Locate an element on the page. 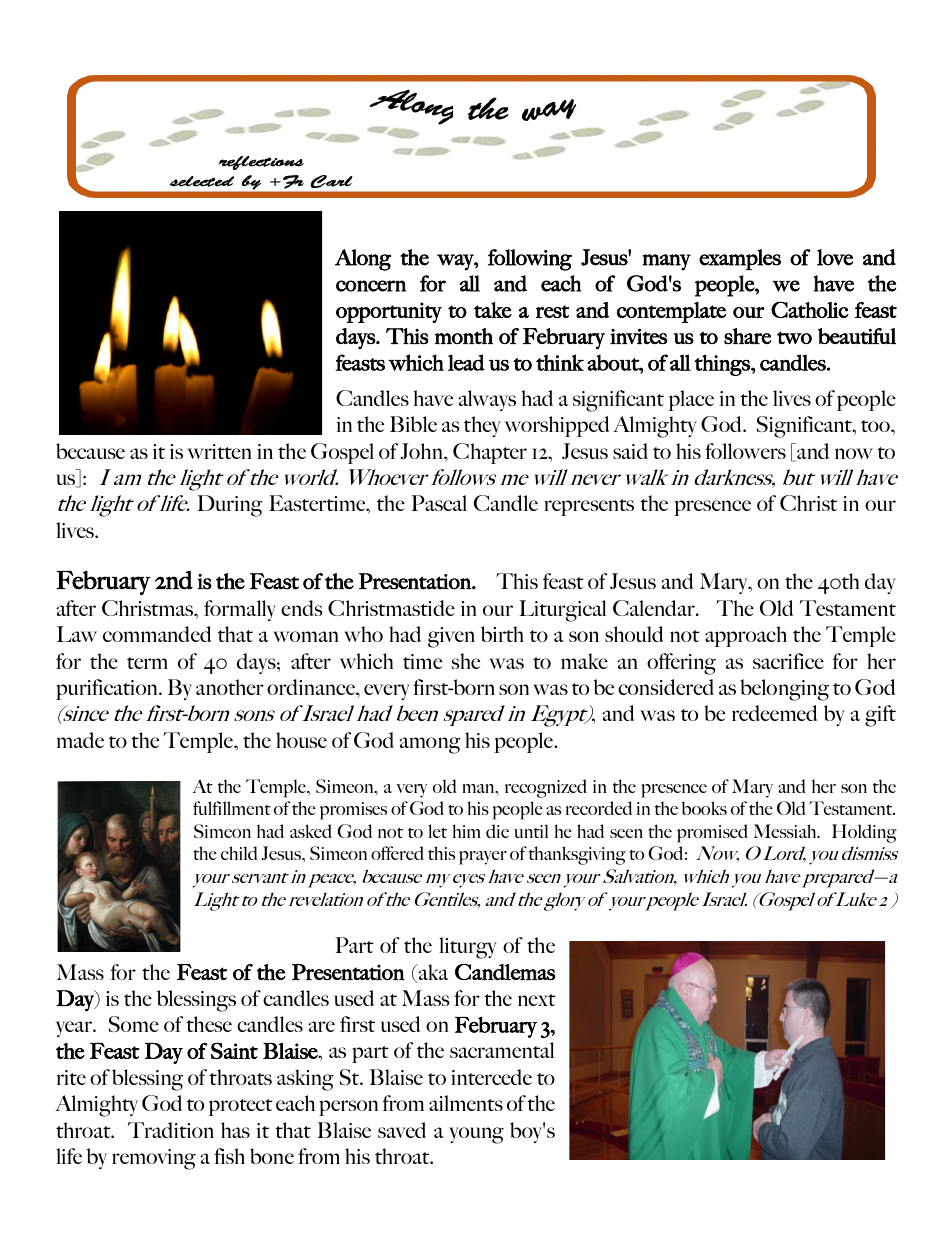 Image resolution: width=952 pixels, height=1233 pixels. Along is located at coordinates (363, 260).
